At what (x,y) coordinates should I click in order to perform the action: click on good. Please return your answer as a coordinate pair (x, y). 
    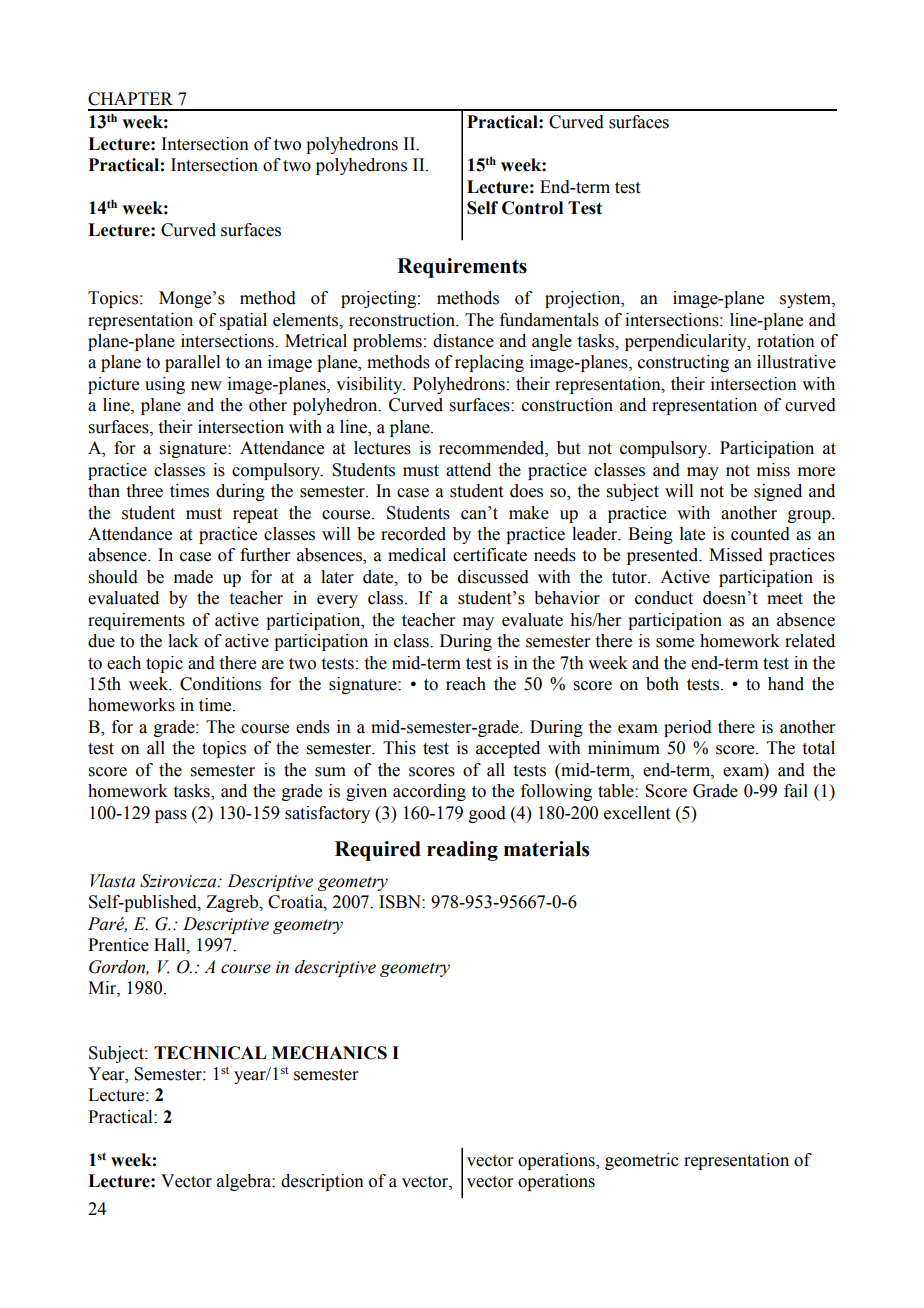
    Looking at the image, I should click on (487, 814).
